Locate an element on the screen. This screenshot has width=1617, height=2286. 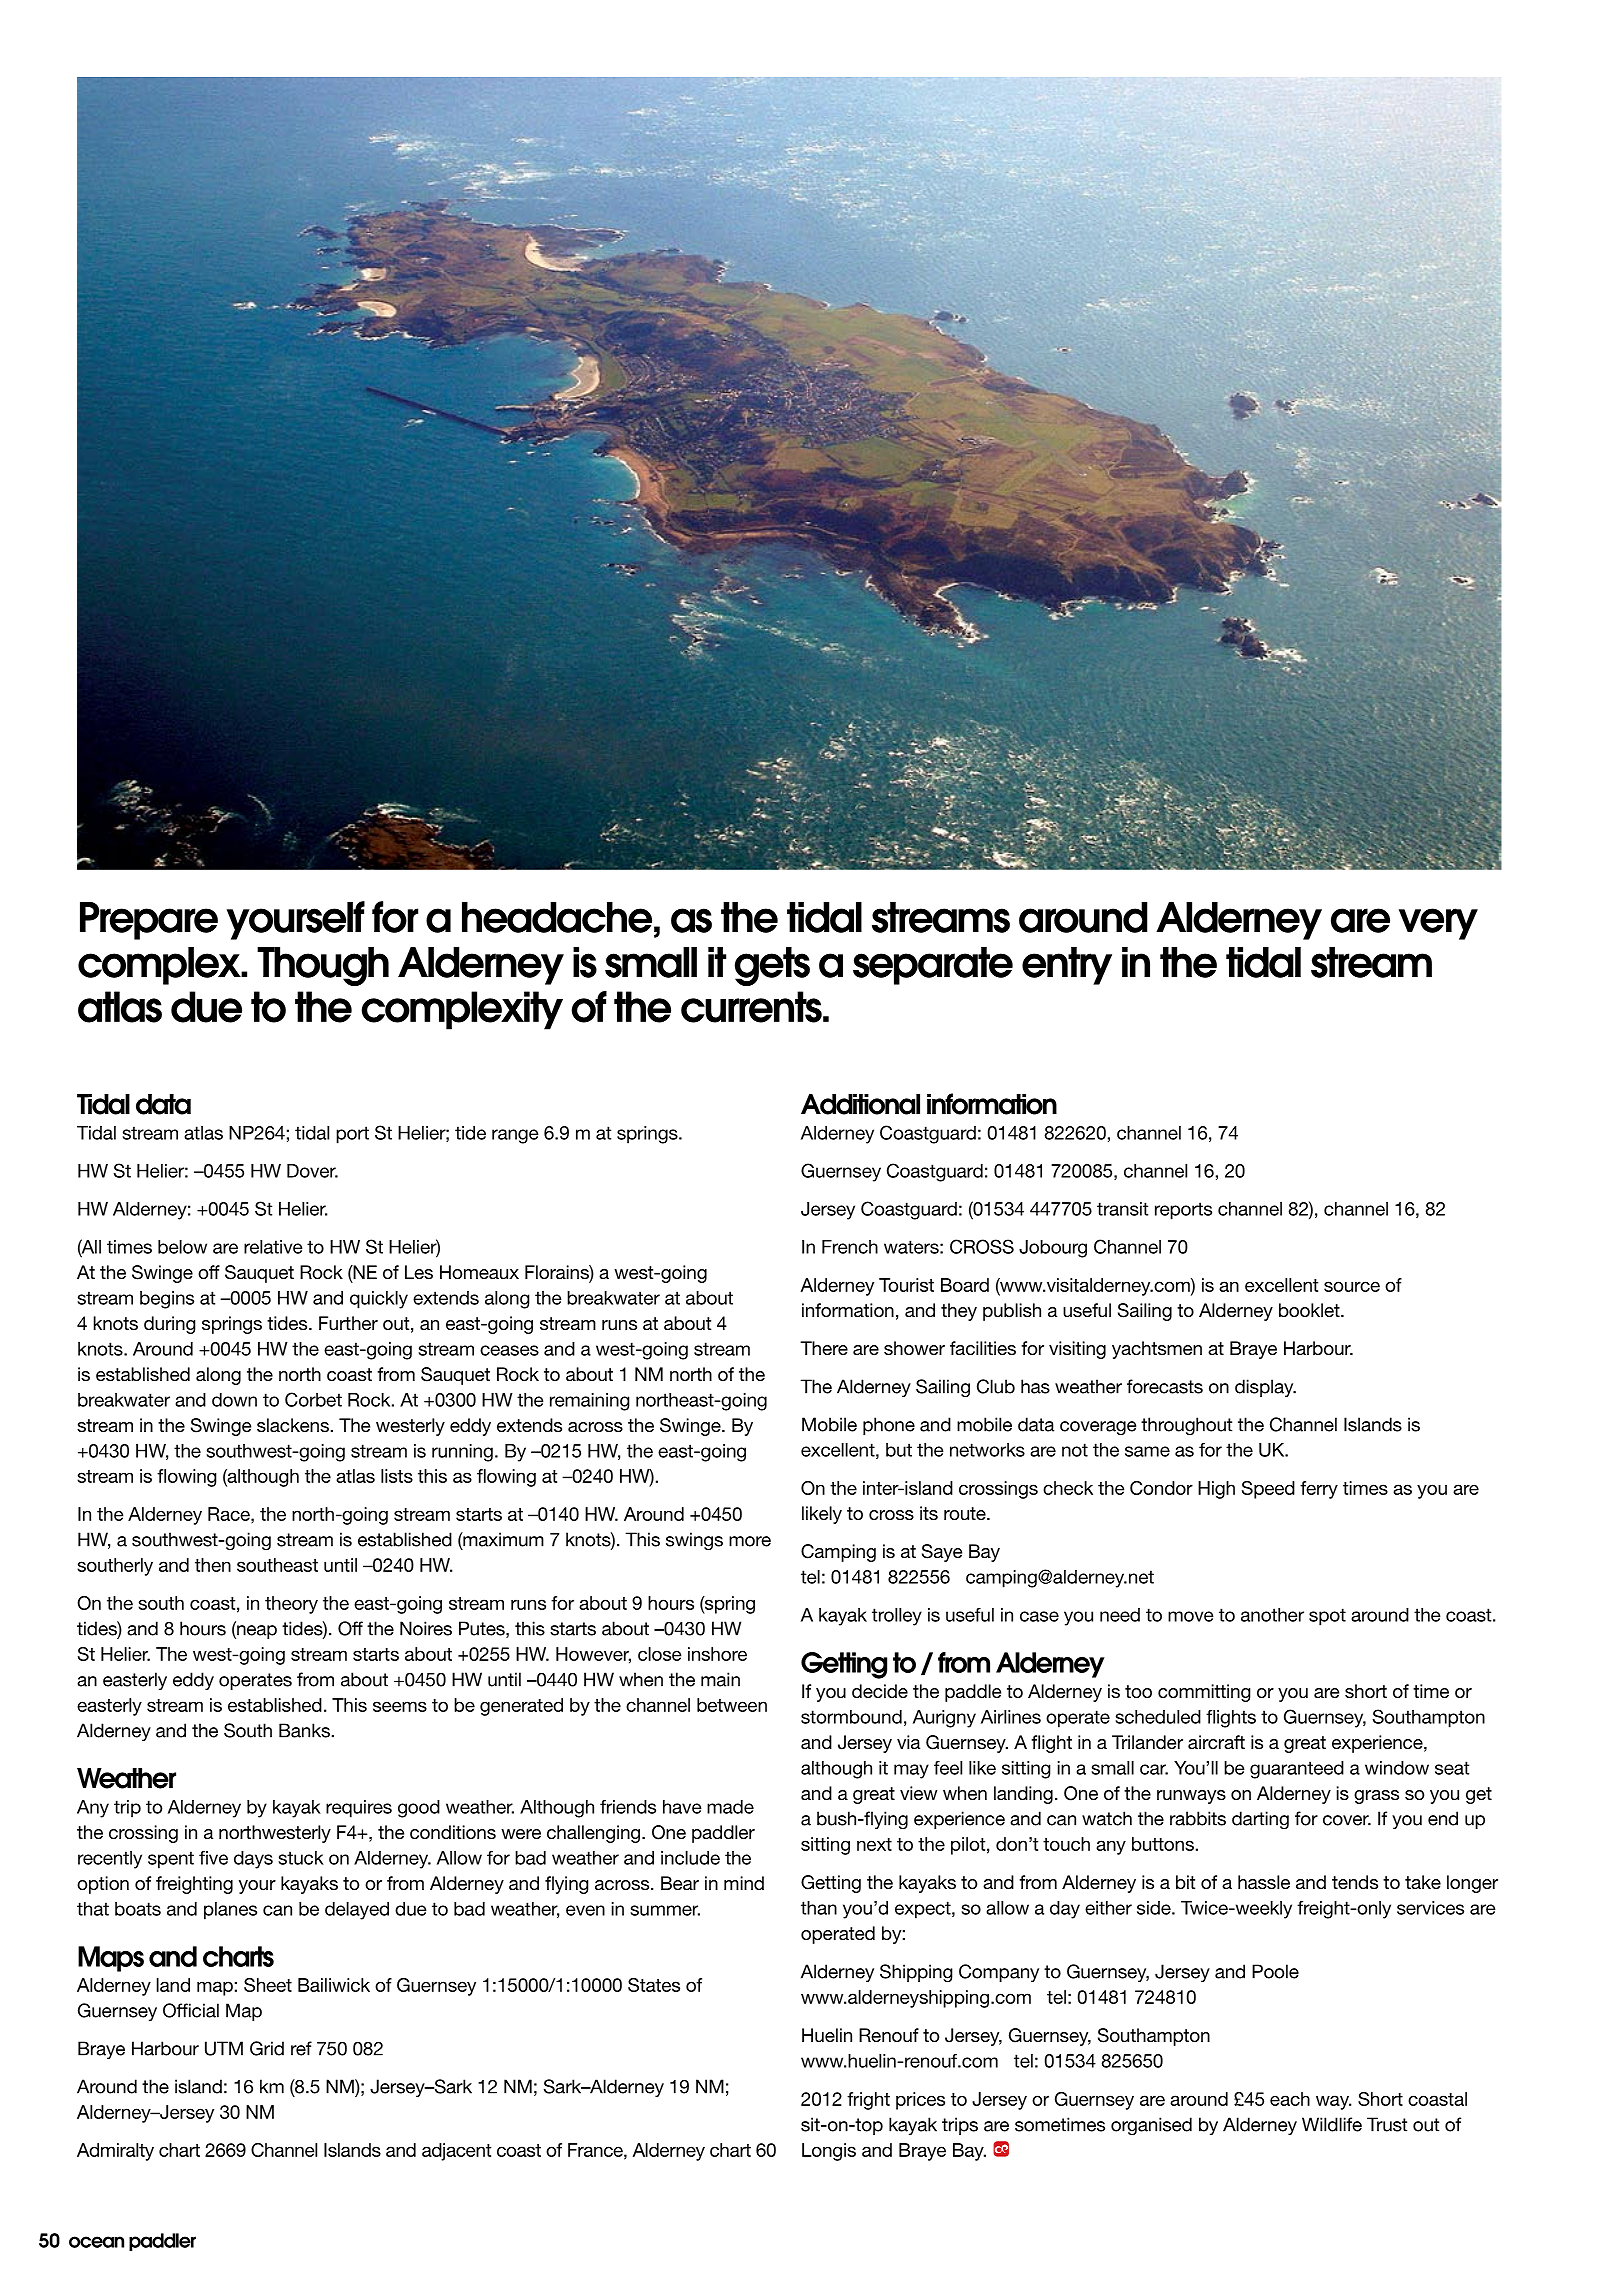
fright is located at coordinates (868, 2101).
